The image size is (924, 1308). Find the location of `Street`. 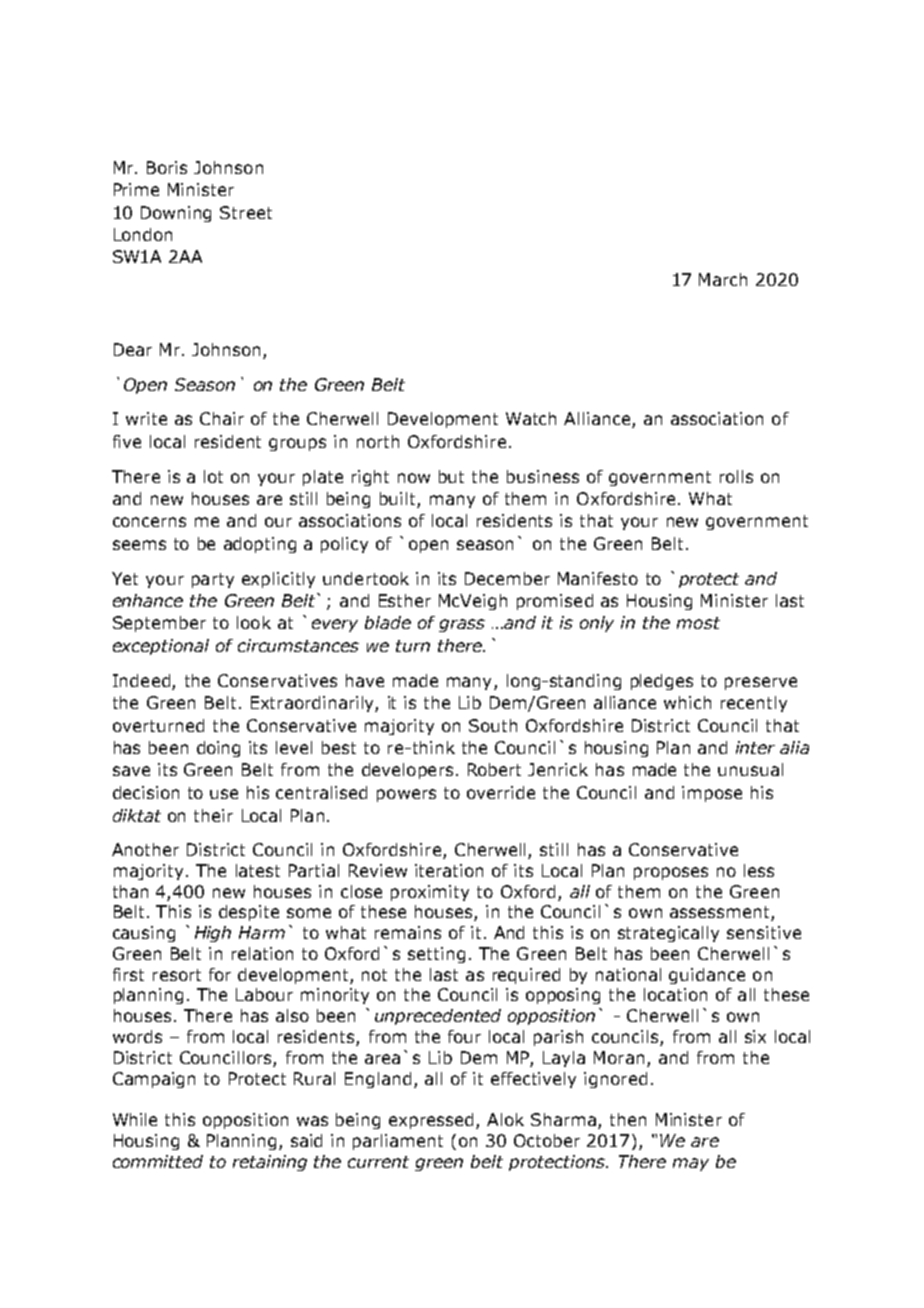

Street is located at coordinates (246, 212).
